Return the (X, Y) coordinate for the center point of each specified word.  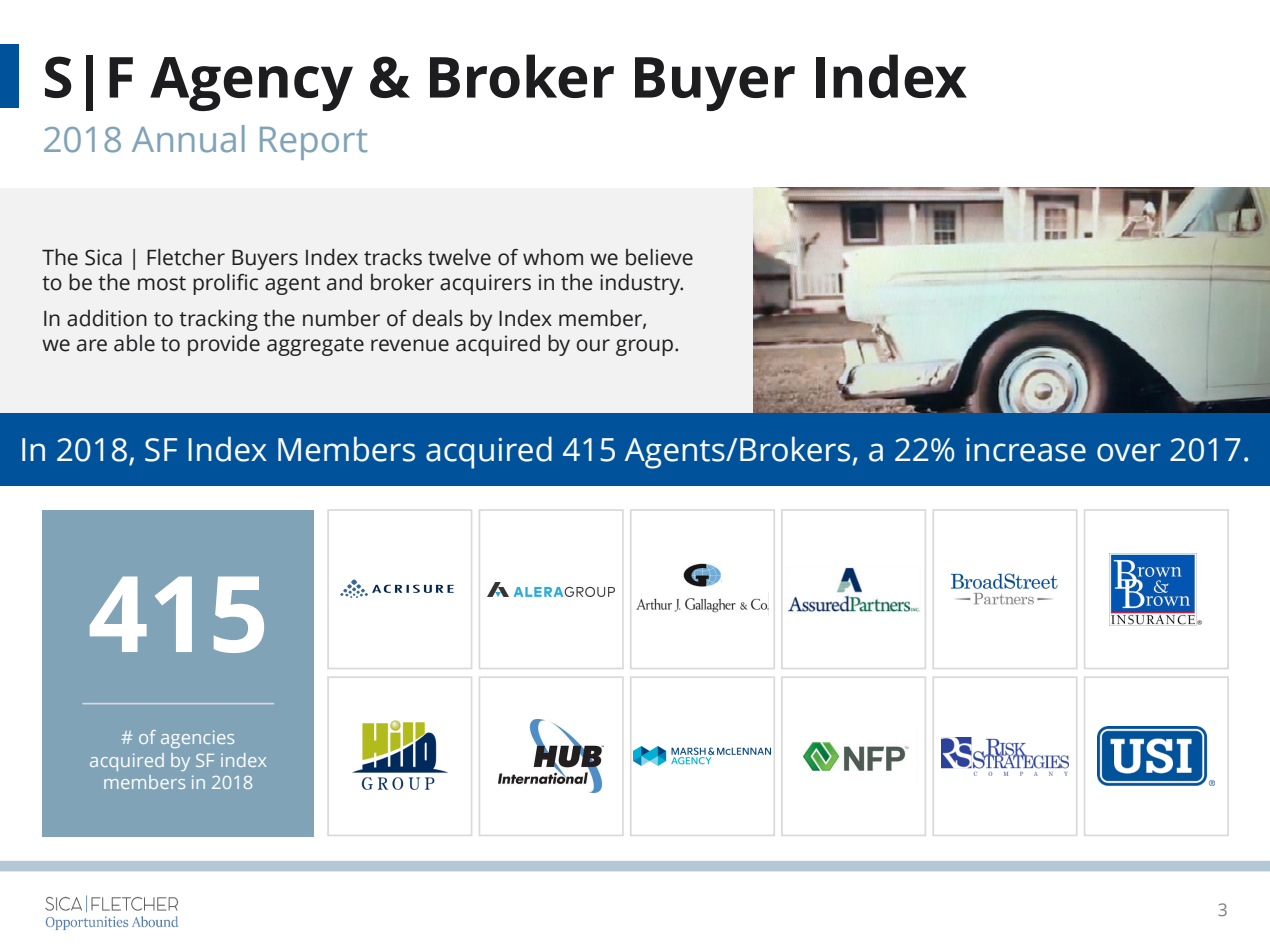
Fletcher (186, 257)
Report (313, 143)
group (644, 347)
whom (553, 257)
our (593, 345)
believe (659, 257)
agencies (197, 739)
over (1129, 452)
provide (224, 345)
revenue (410, 345)
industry (641, 284)
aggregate (315, 346)
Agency (251, 84)
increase (1026, 450)
